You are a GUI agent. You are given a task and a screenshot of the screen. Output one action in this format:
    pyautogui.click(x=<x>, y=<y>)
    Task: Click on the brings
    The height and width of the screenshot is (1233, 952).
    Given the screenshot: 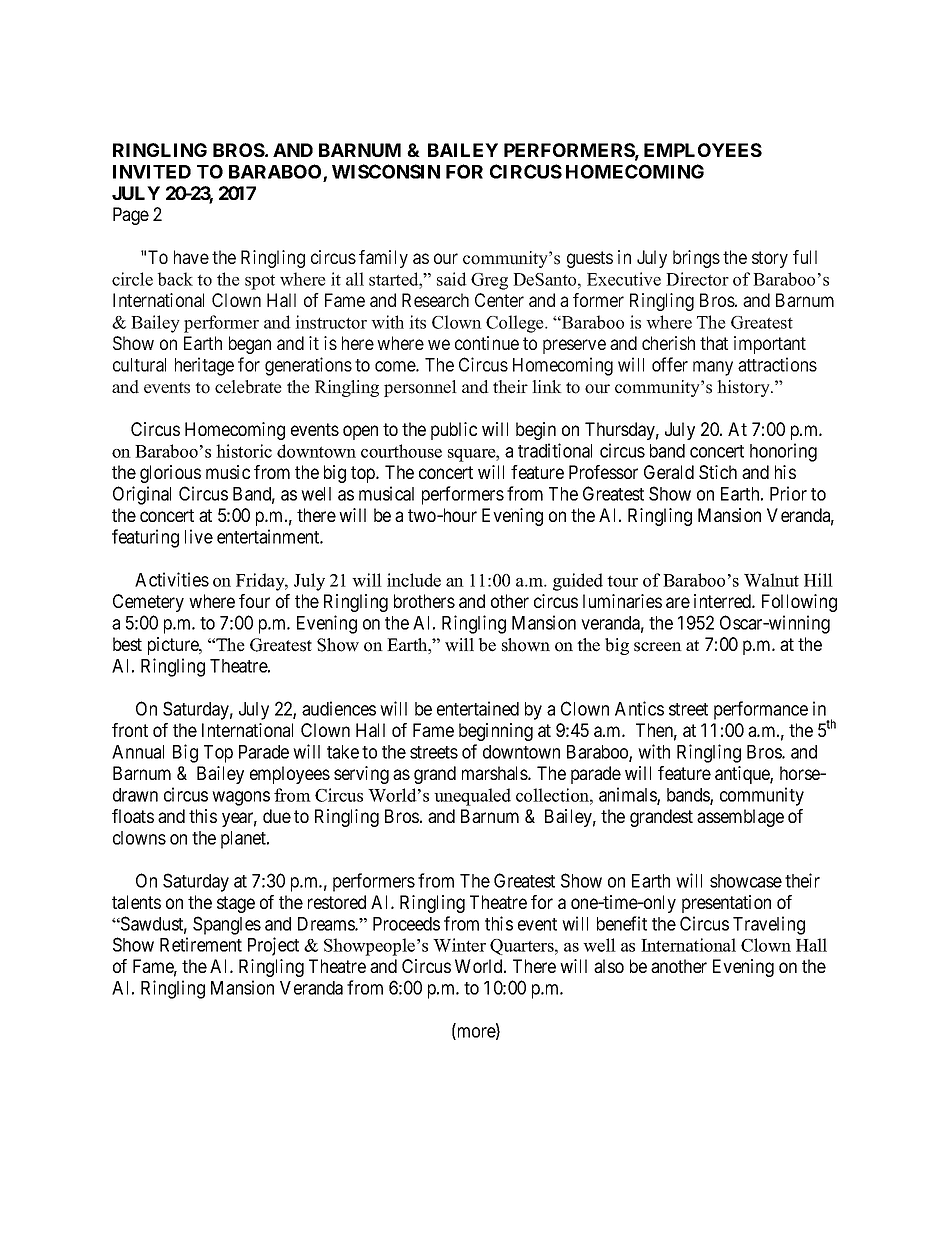 What is the action you would take?
    pyautogui.click(x=696, y=259)
